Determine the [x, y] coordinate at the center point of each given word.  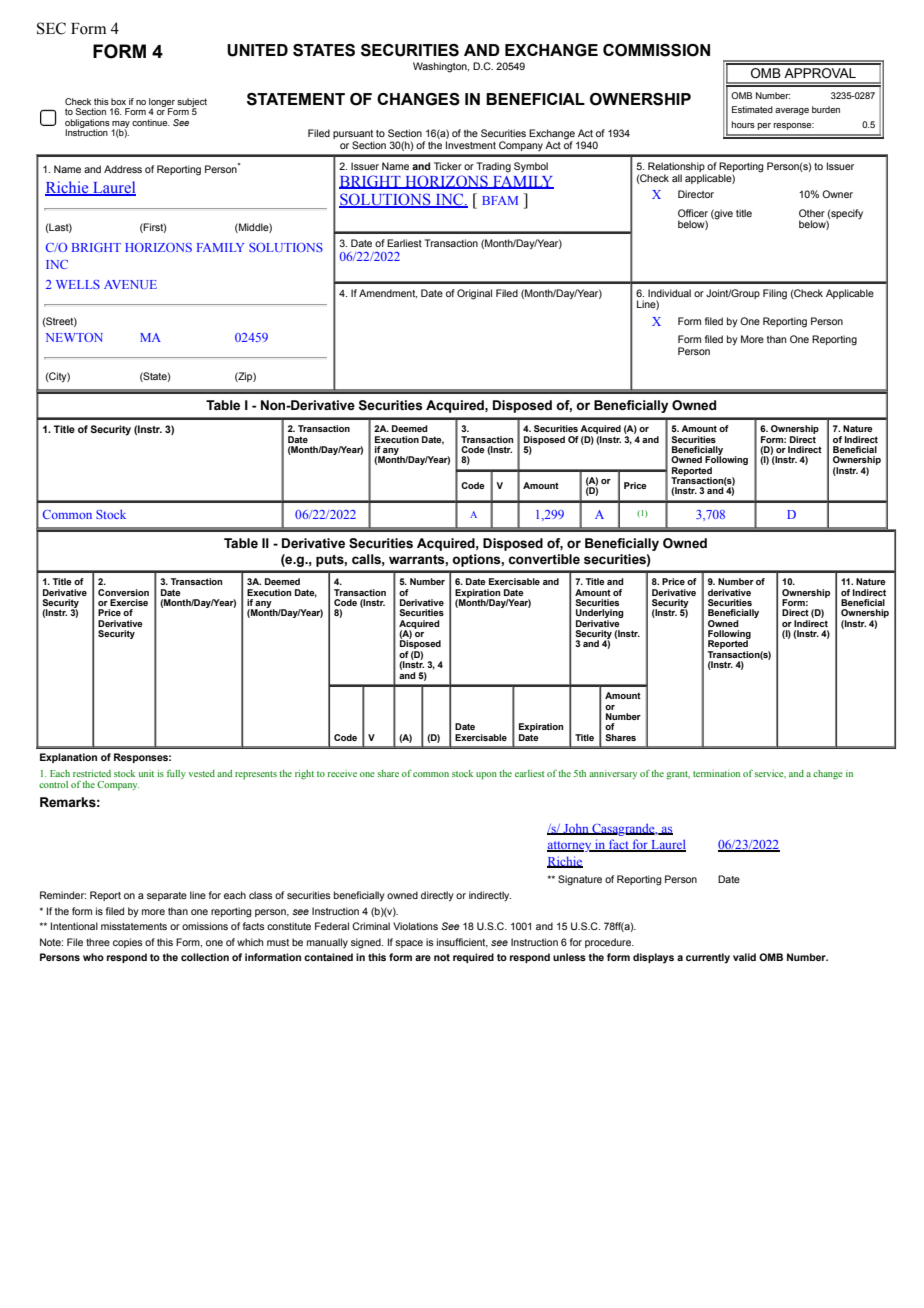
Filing [775, 294]
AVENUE [130, 284]
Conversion [123, 592]
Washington [441, 67]
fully [176, 774]
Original [474, 294]
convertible [544, 559]
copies [128, 943]
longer [162, 103]
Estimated [752, 109]
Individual [669, 293]
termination [716, 773]
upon [486, 776]
